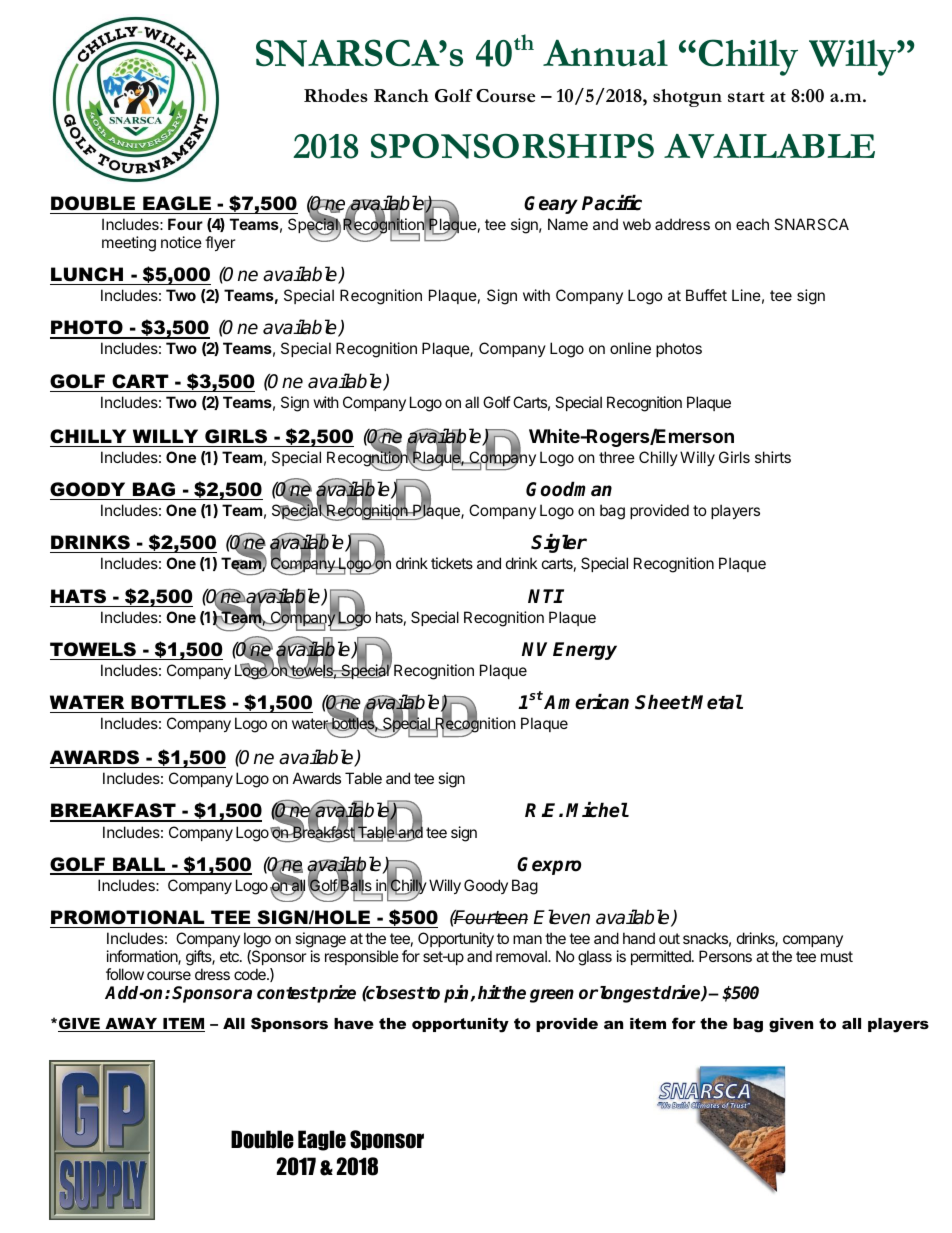  What do you see at coordinates (336, 95) in the screenshot?
I see `Rhodes` at bounding box center [336, 95].
